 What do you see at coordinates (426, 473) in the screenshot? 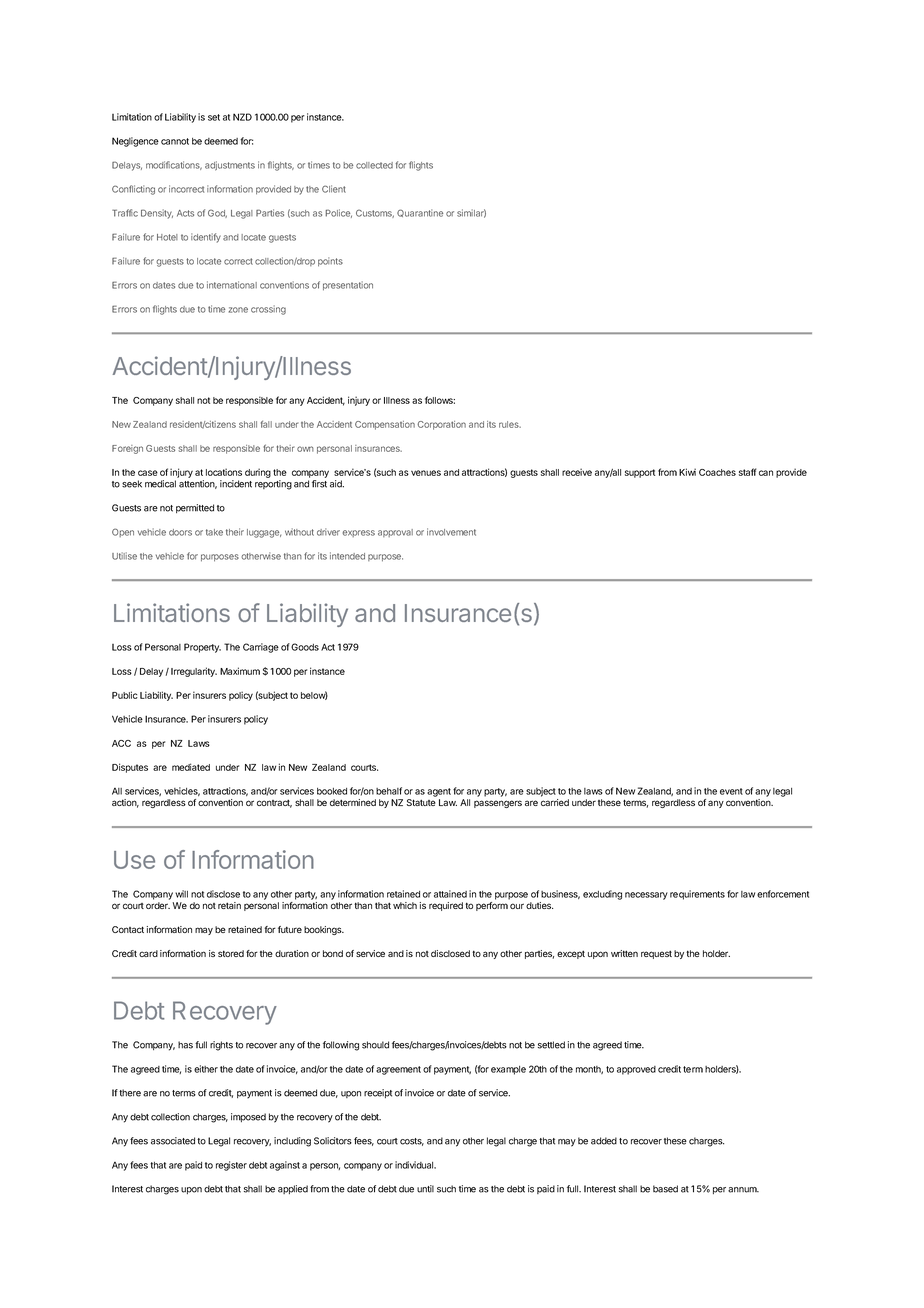
I see `venues` at bounding box center [426, 473].
